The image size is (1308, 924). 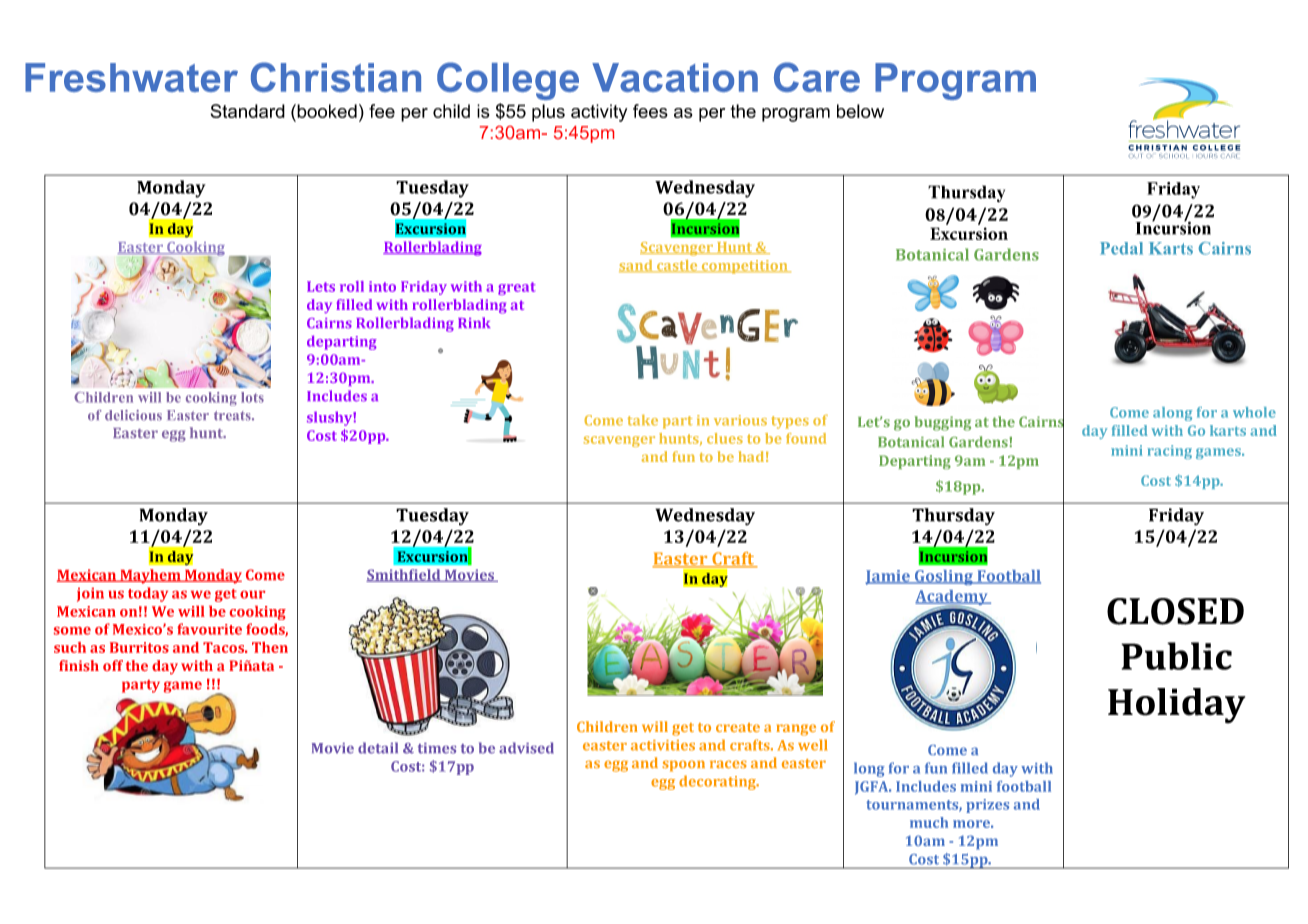 What do you see at coordinates (248, 111) in the document?
I see `Standard` at bounding box center [248, 111].
